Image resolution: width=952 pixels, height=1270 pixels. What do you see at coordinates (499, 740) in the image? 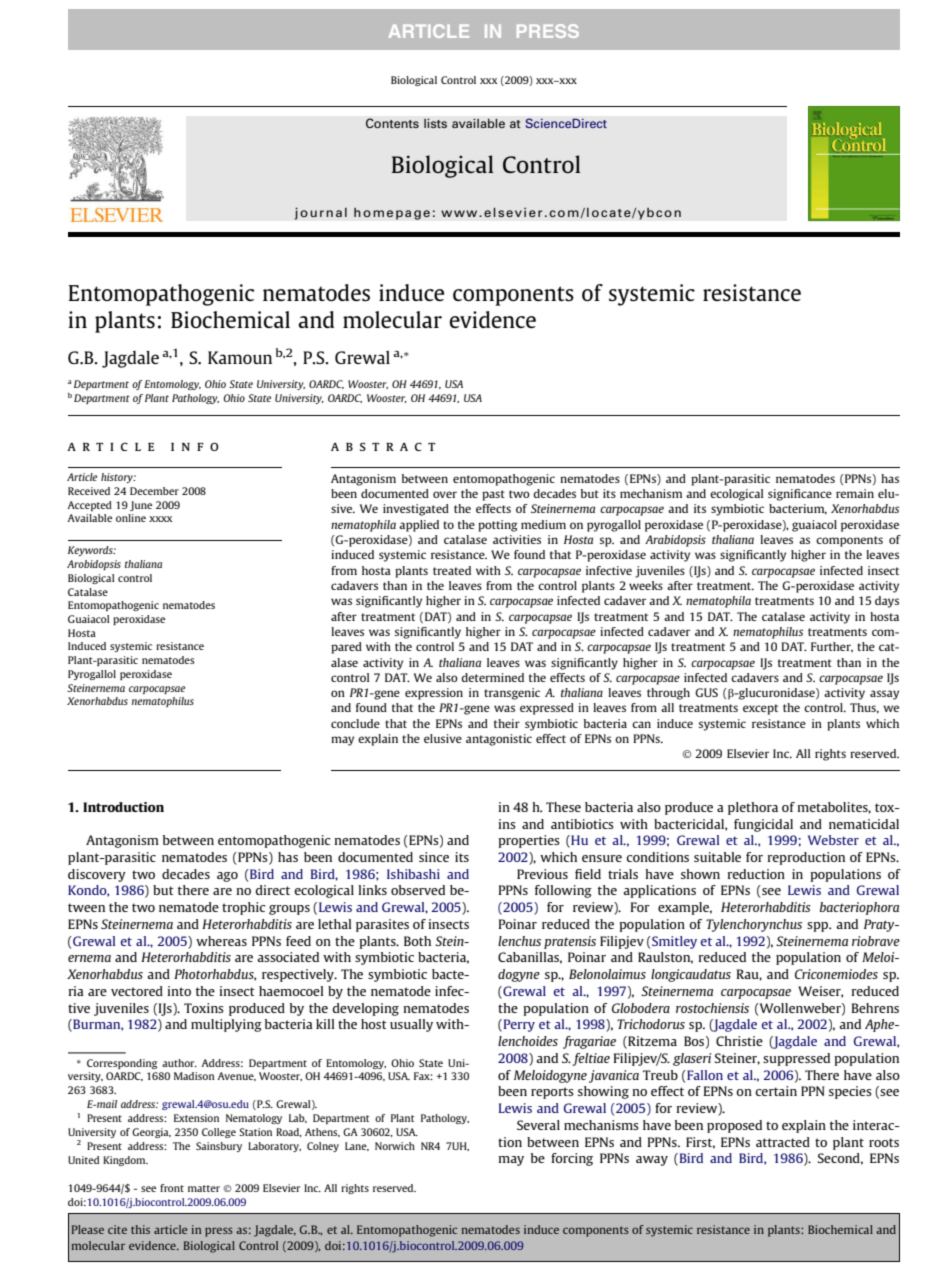
I see `antagonistic` at bounding box center [499, 740].
